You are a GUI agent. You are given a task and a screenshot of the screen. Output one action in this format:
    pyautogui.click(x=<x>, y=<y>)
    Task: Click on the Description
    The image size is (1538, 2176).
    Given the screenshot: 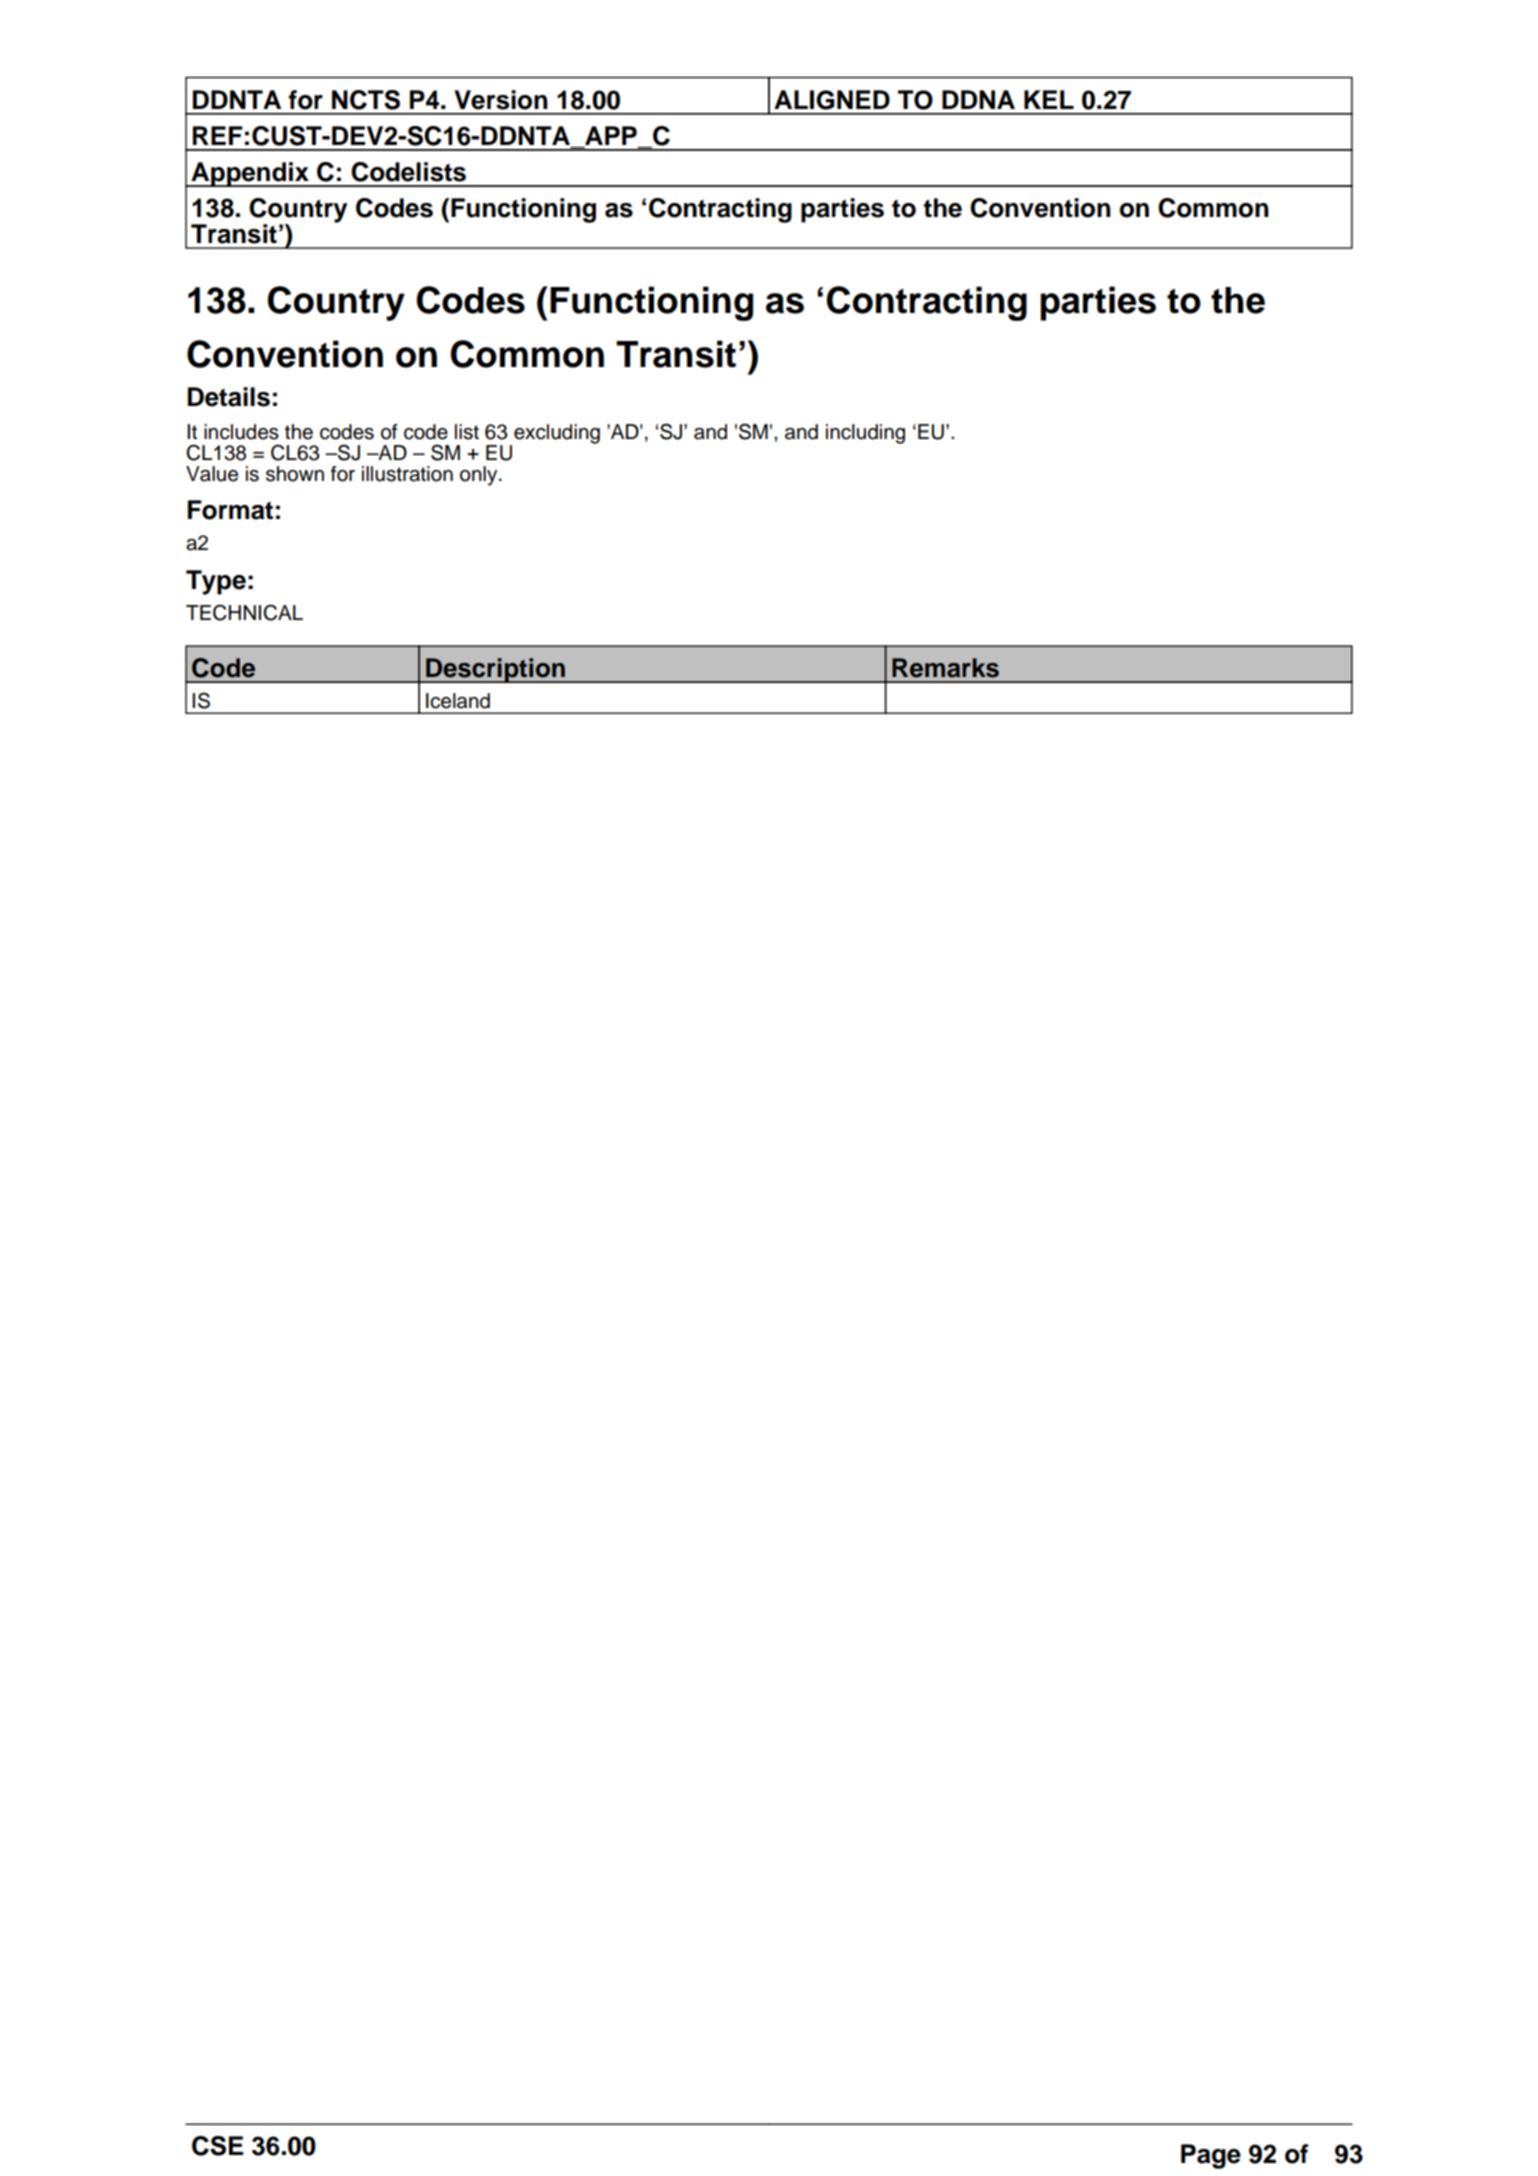 What is the action you would take?
    pyautogui.click(x=495, y=670)
